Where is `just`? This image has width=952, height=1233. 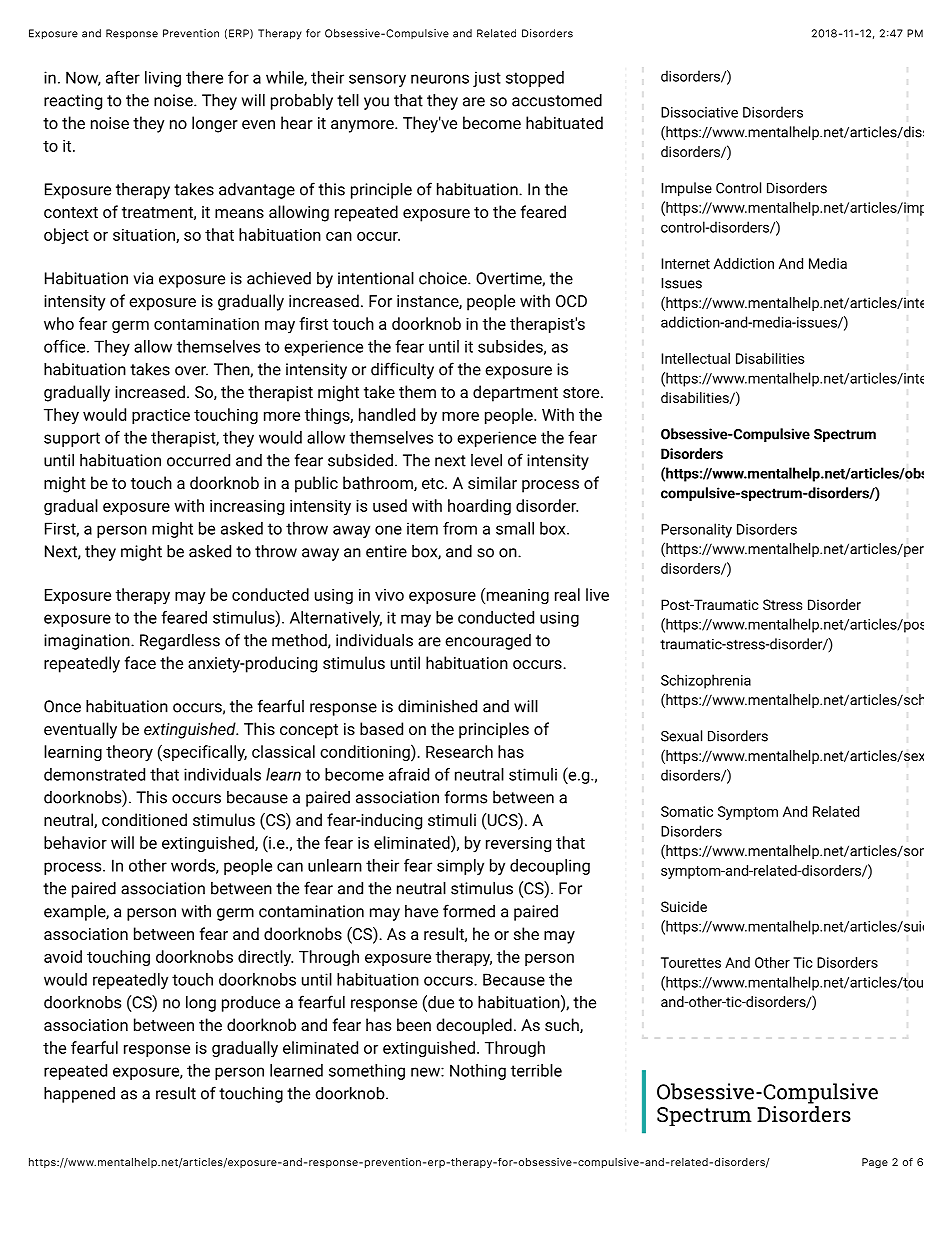 just is located at coordinates (487, 79).
